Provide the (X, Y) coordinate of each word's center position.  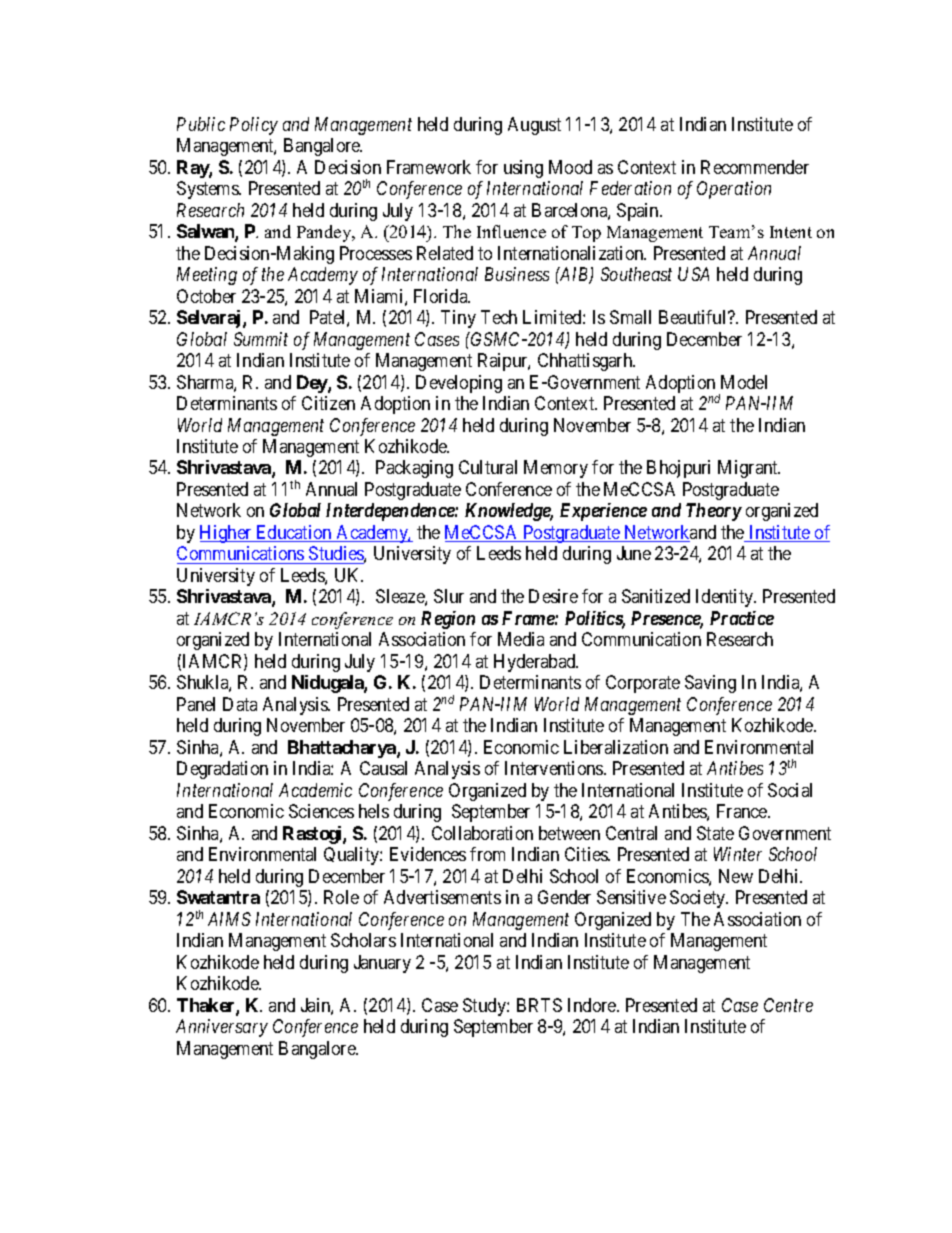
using (523, 169)
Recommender (755, 167)
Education (294, 533)
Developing (459, 384)
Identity (726, 598)
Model (744, 382)
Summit (261, 339)
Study (485, 1007)
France (743, 811)
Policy (254, 126)
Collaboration (482, 833)
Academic (315, 790)
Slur (449, 596)
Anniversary (222, 1028)
